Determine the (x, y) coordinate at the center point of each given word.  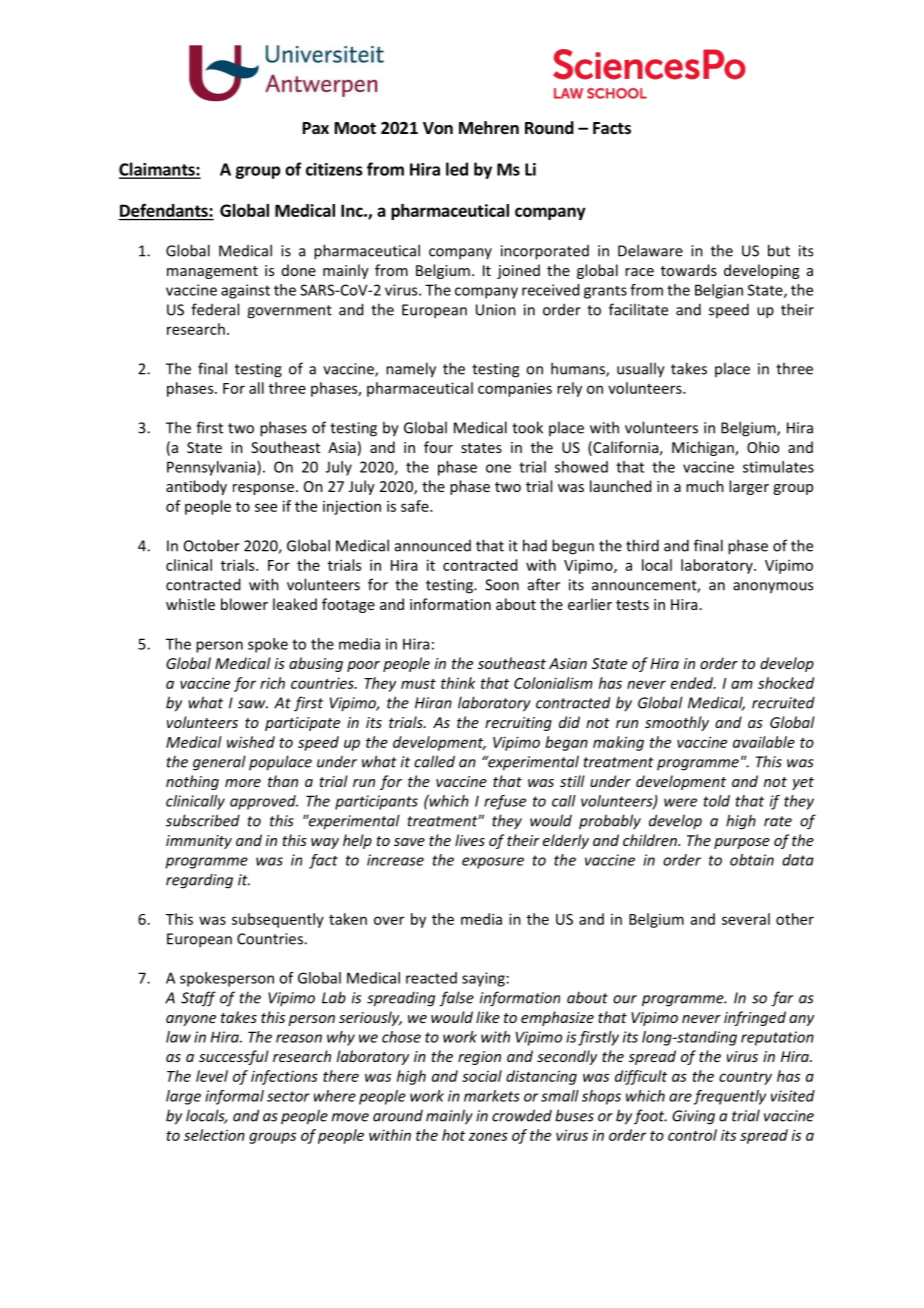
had (535, 545)
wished (251, 742)
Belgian (719, 291)
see (266, 507)
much (705, 486)
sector (288, 1096)
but (779, 250)
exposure (493, 863)
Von (438, 128)
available (764, 742)
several (746, 919)
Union (496, 310)
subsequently (278, 920)
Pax (316, 128)
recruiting (518, 724)
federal (215, 309)
